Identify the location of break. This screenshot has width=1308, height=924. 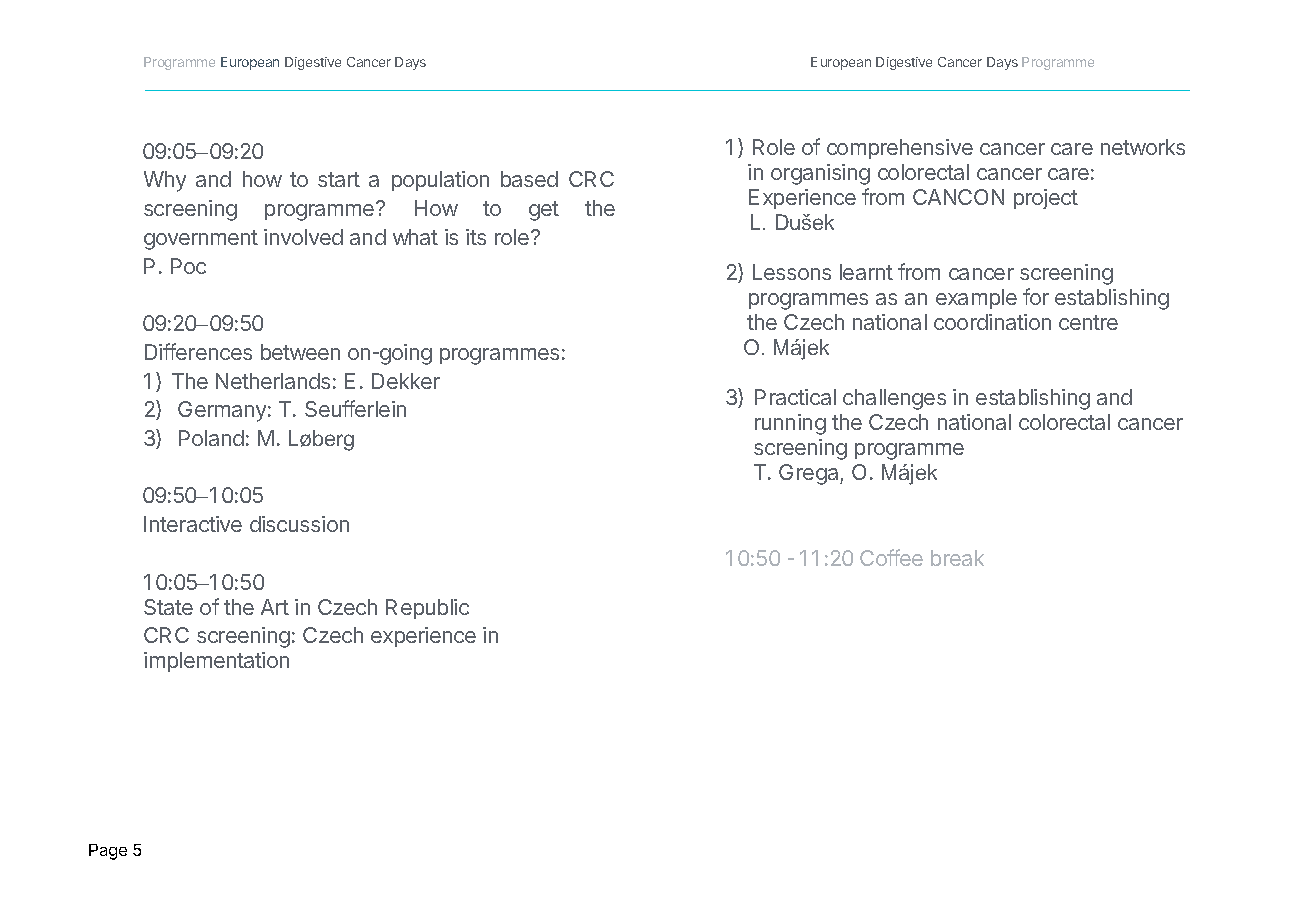
(957, 558).
